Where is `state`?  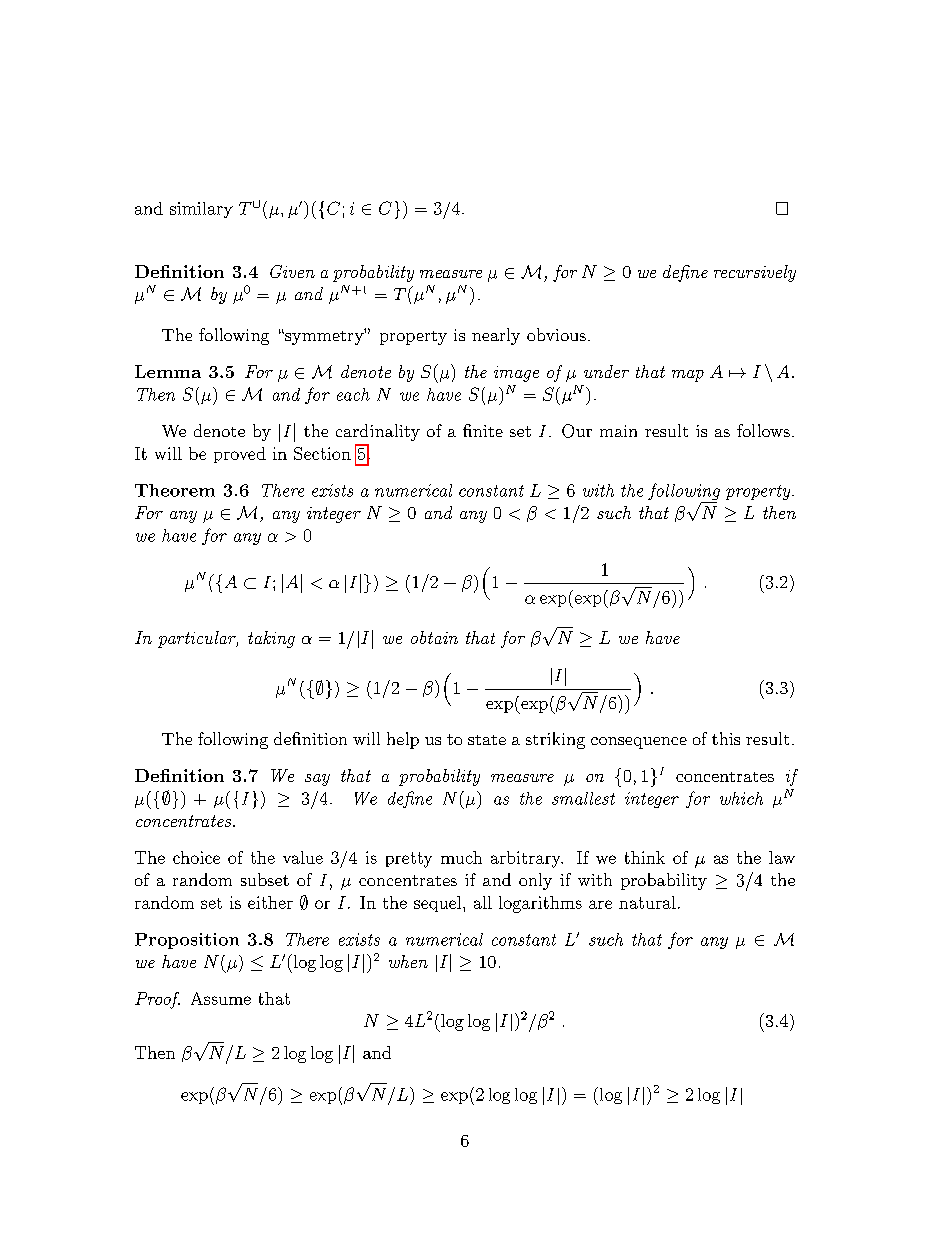 state is located at coordinates (487, 740).
